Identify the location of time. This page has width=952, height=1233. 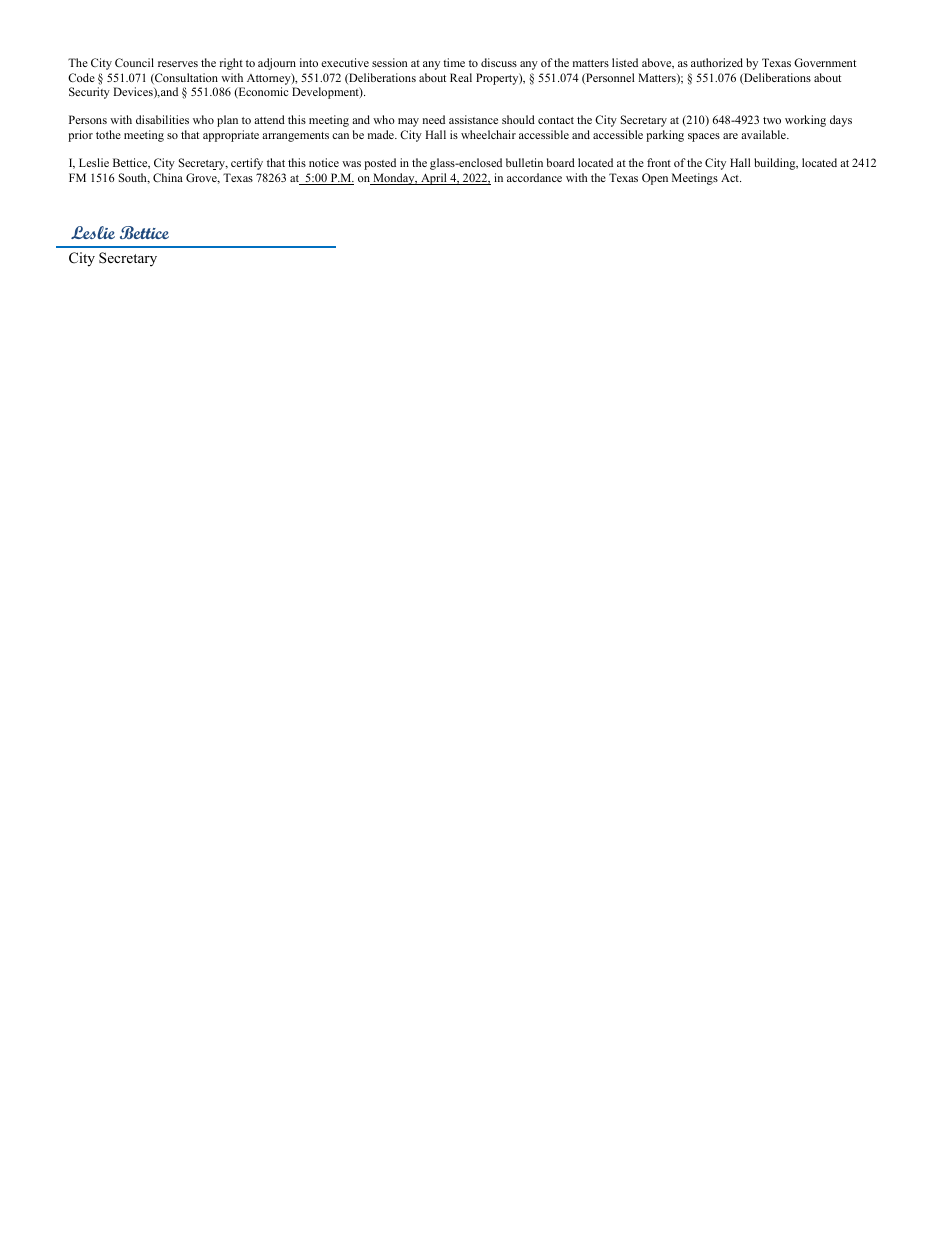
(454, 62).
